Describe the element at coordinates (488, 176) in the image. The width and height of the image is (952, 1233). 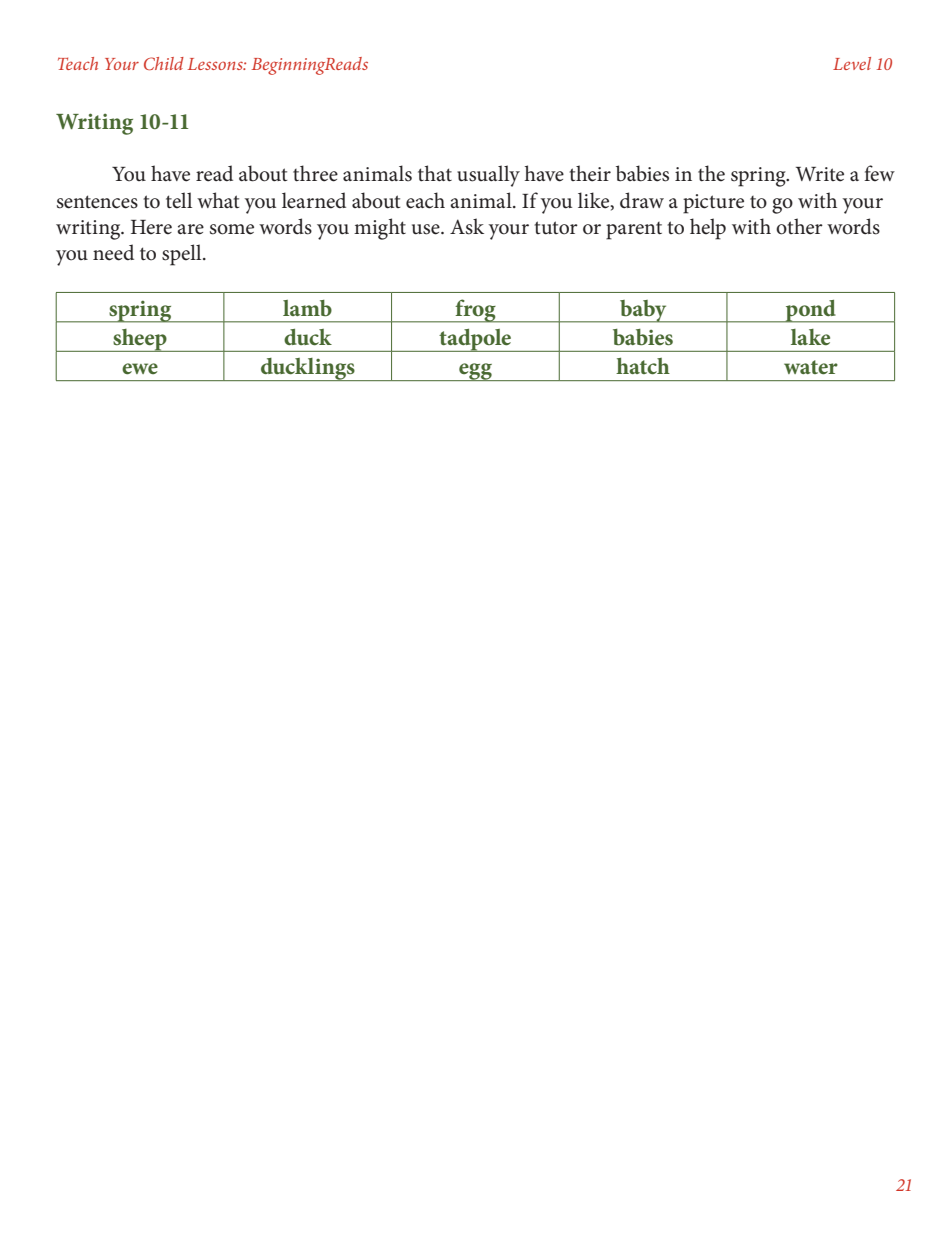
I see `usually` at that location.
